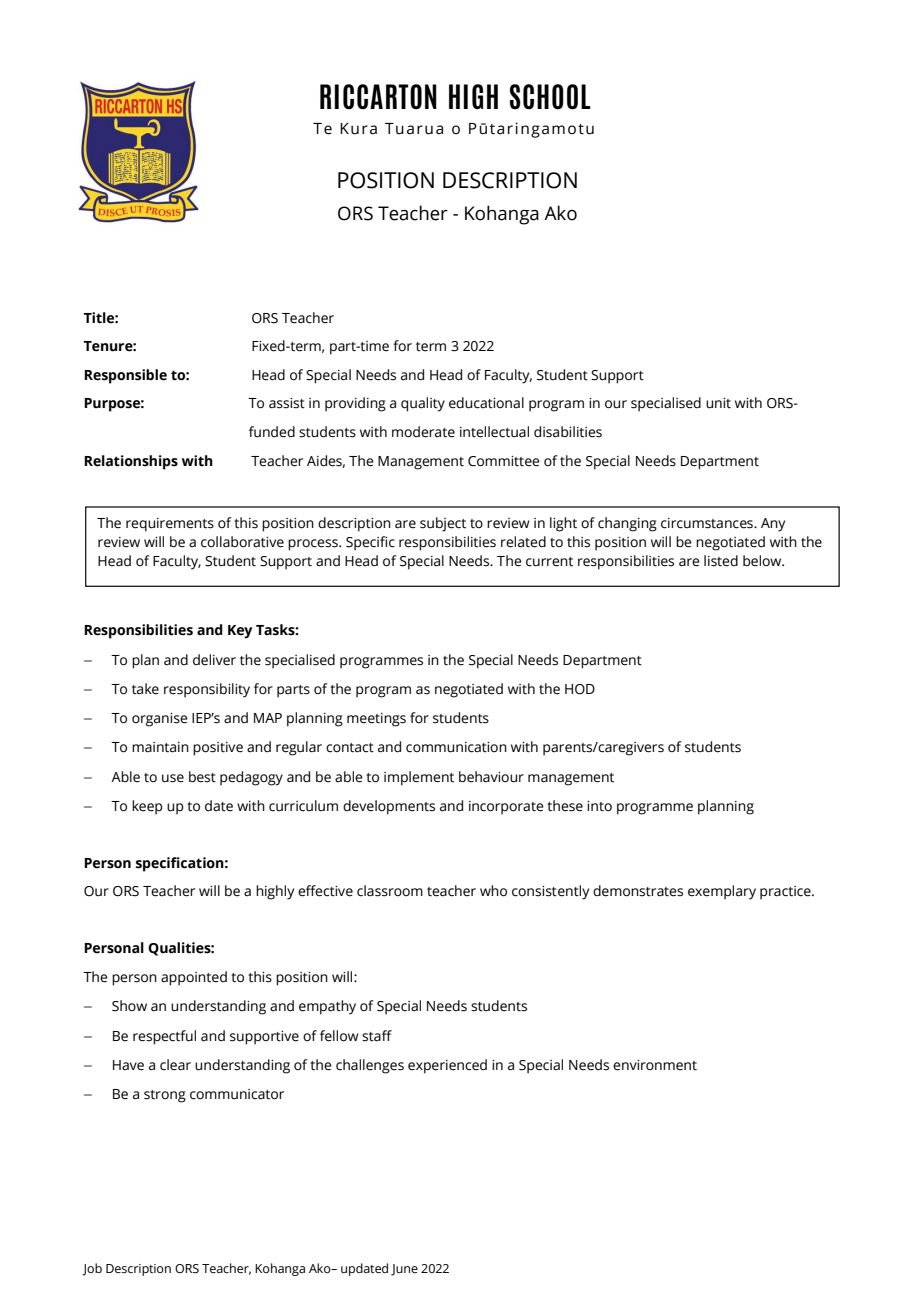  I want to click on Job, so click(92, 1269).
